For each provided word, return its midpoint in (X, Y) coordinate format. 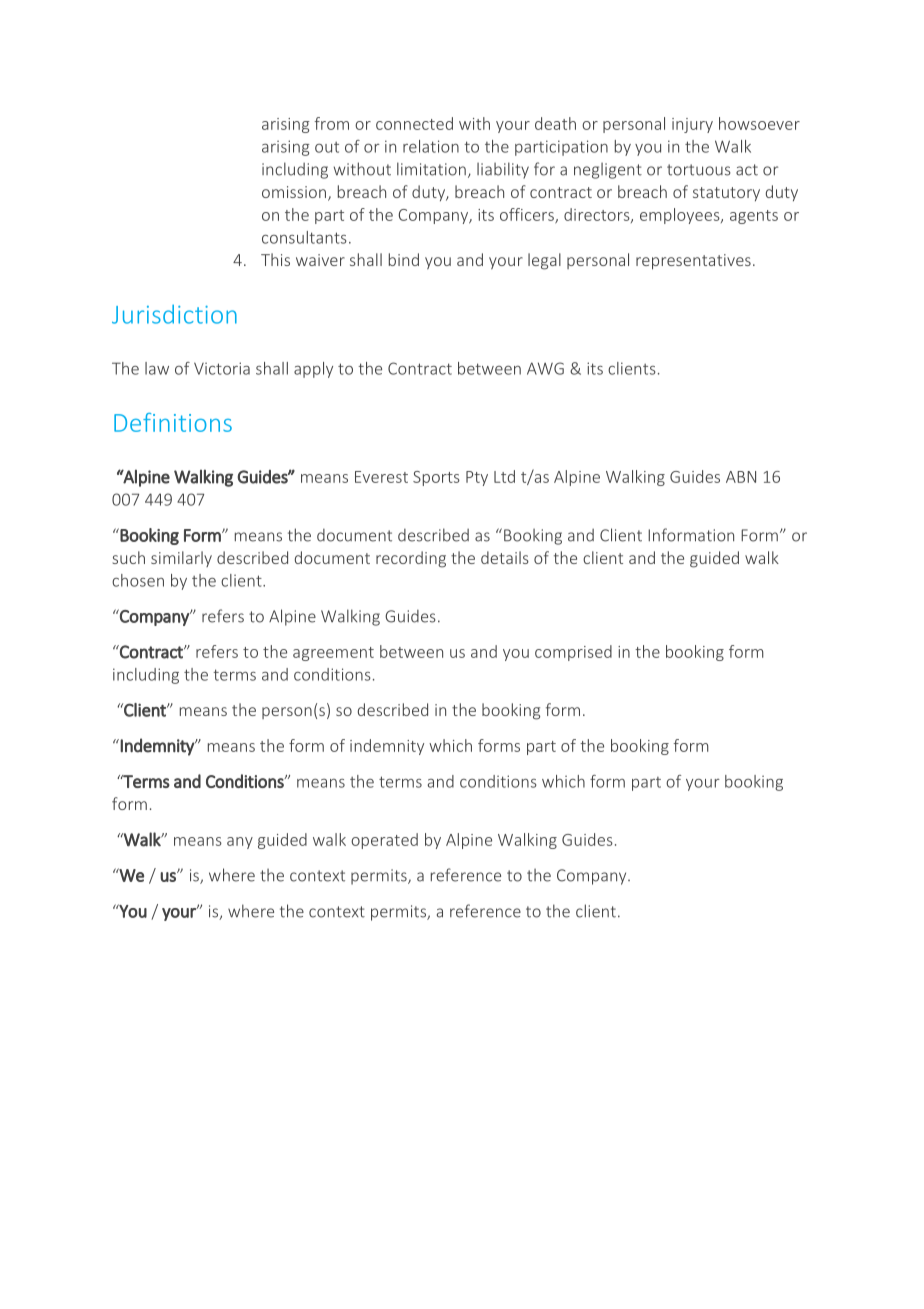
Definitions (173, 422)
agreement (333, 654)
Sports (436, 478)
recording (411, 559)
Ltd (504, 476)
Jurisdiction (174, 314)
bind (404, 259)
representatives (693, 262)
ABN (741, 477)
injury (692, 125)
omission (294, 192)
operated (384, 841)
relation (431, 146)
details (505, 557)
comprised (573, 653)
